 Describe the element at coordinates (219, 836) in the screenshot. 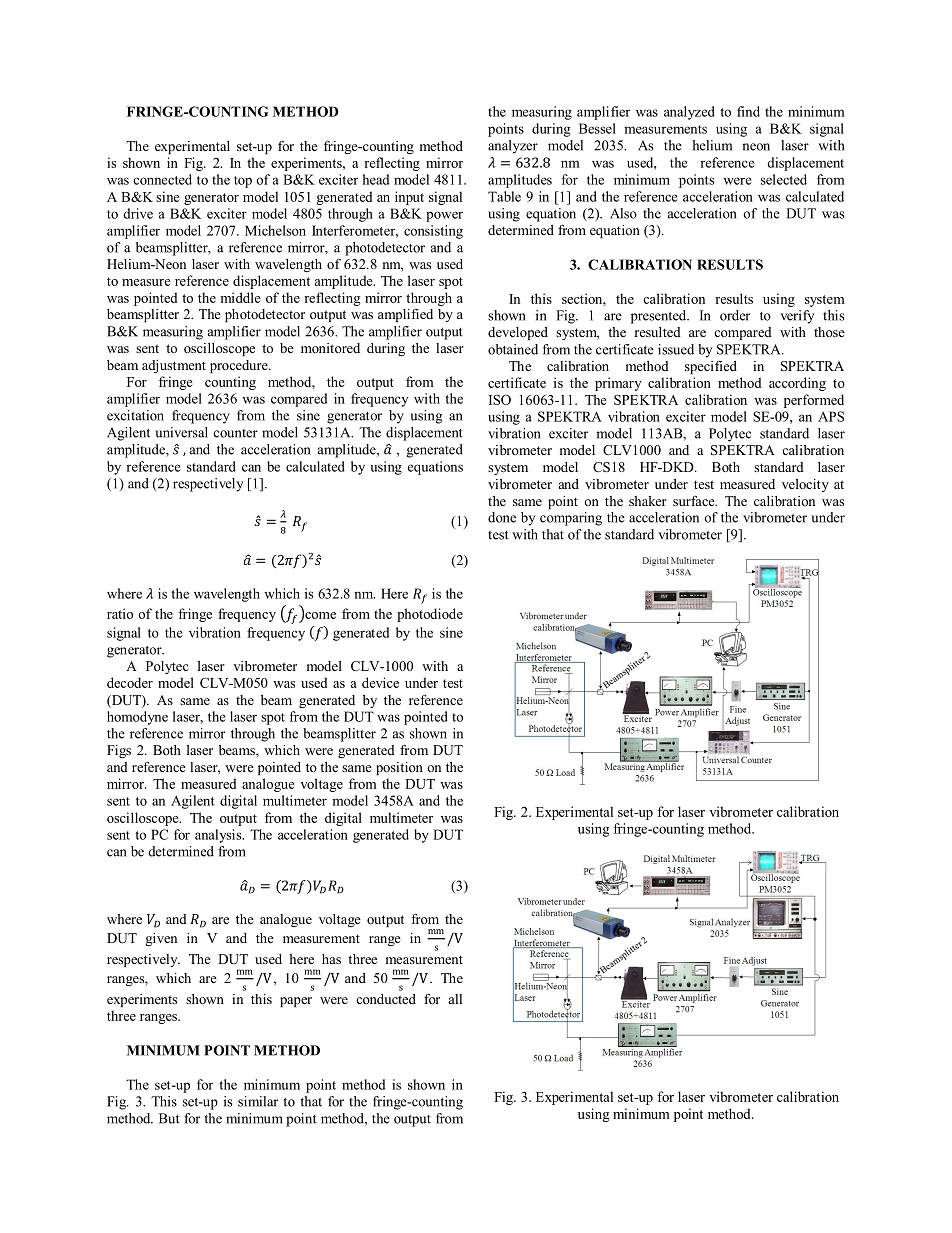

I see `analysis` at that location.
